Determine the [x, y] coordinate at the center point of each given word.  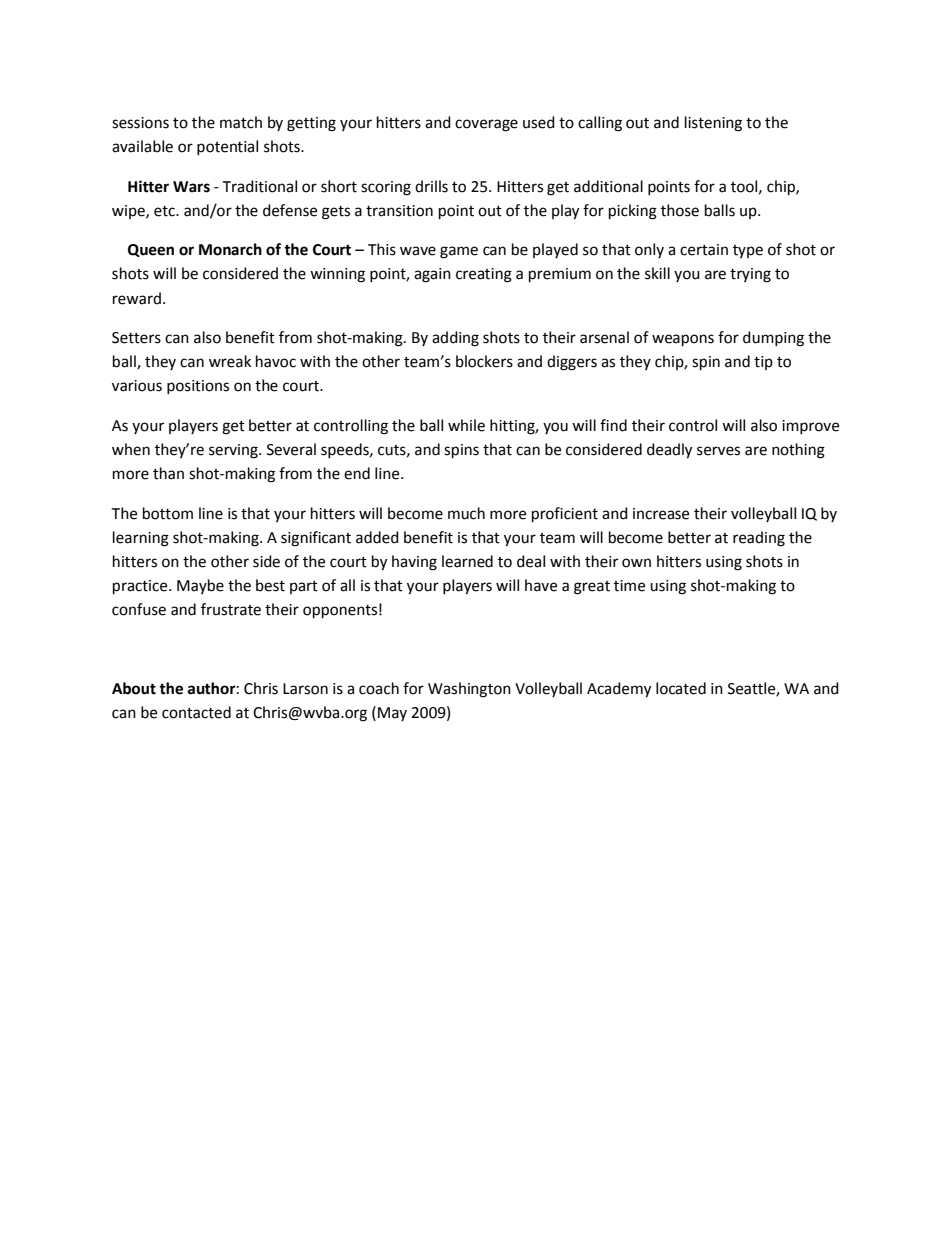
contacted [196, 712]
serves [718, 451]
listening [713, 124]
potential [227, 147]
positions [198, 387]
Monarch [230, 249]
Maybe [200, 586]
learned [467, 561]
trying [750, 275]
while [466, 425]
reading [759, 539]
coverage [486, 125]
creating [484, 275]
